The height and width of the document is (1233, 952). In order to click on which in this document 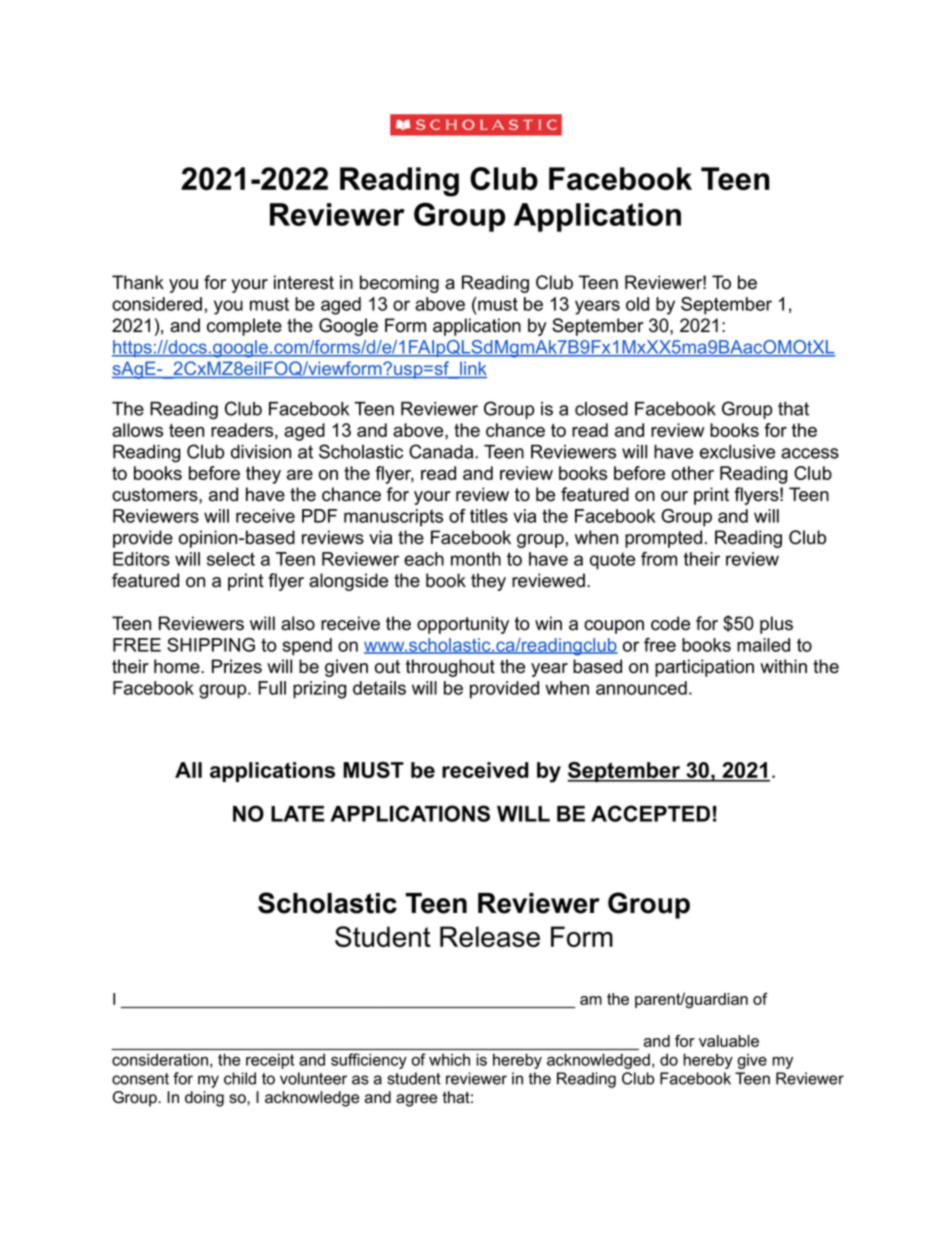, I will do `click(449, 1060)`.
